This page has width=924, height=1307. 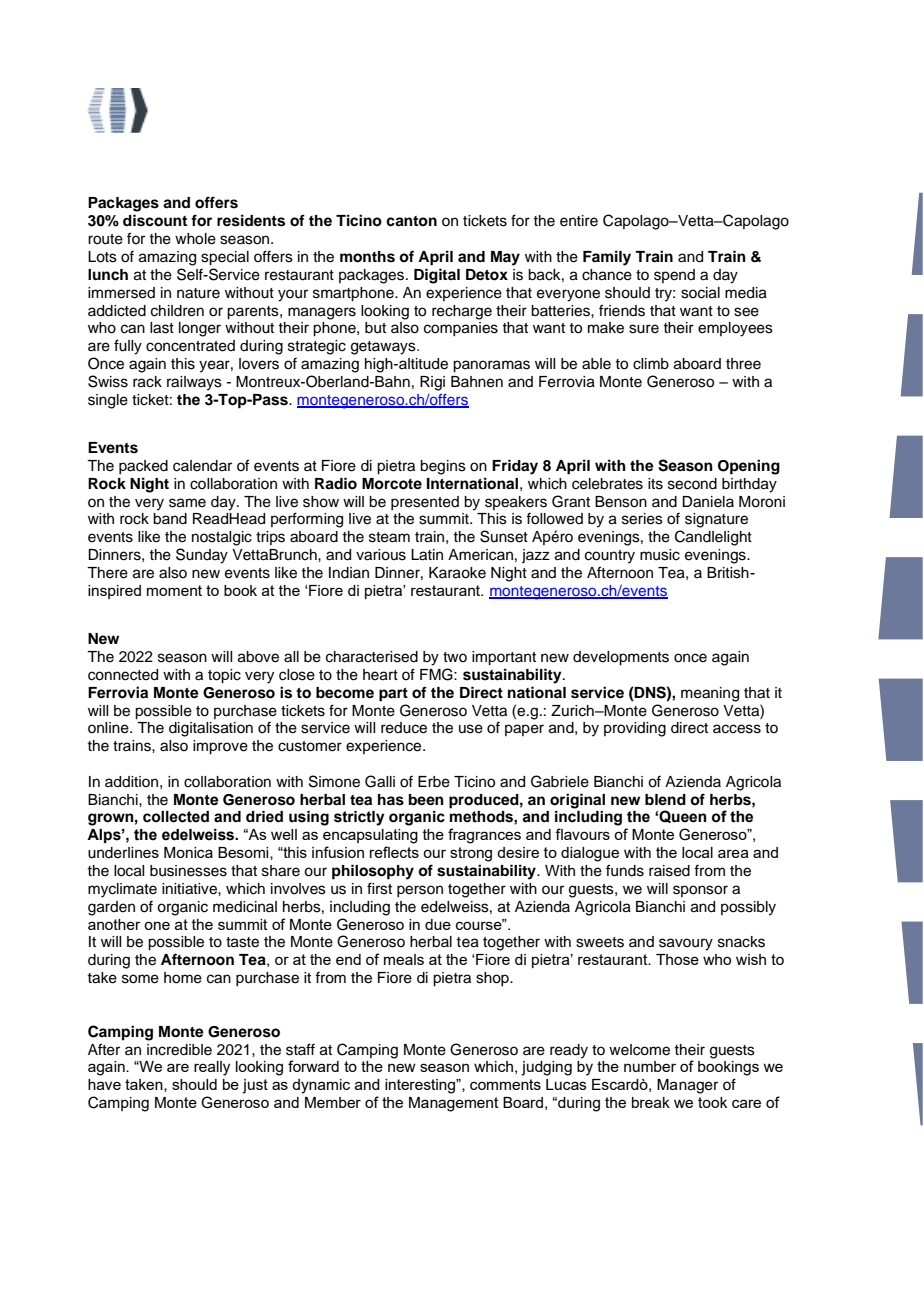 What do you see at coordinates (692, 484) in the page?
I see `second` at bounding box center [692, 484].
